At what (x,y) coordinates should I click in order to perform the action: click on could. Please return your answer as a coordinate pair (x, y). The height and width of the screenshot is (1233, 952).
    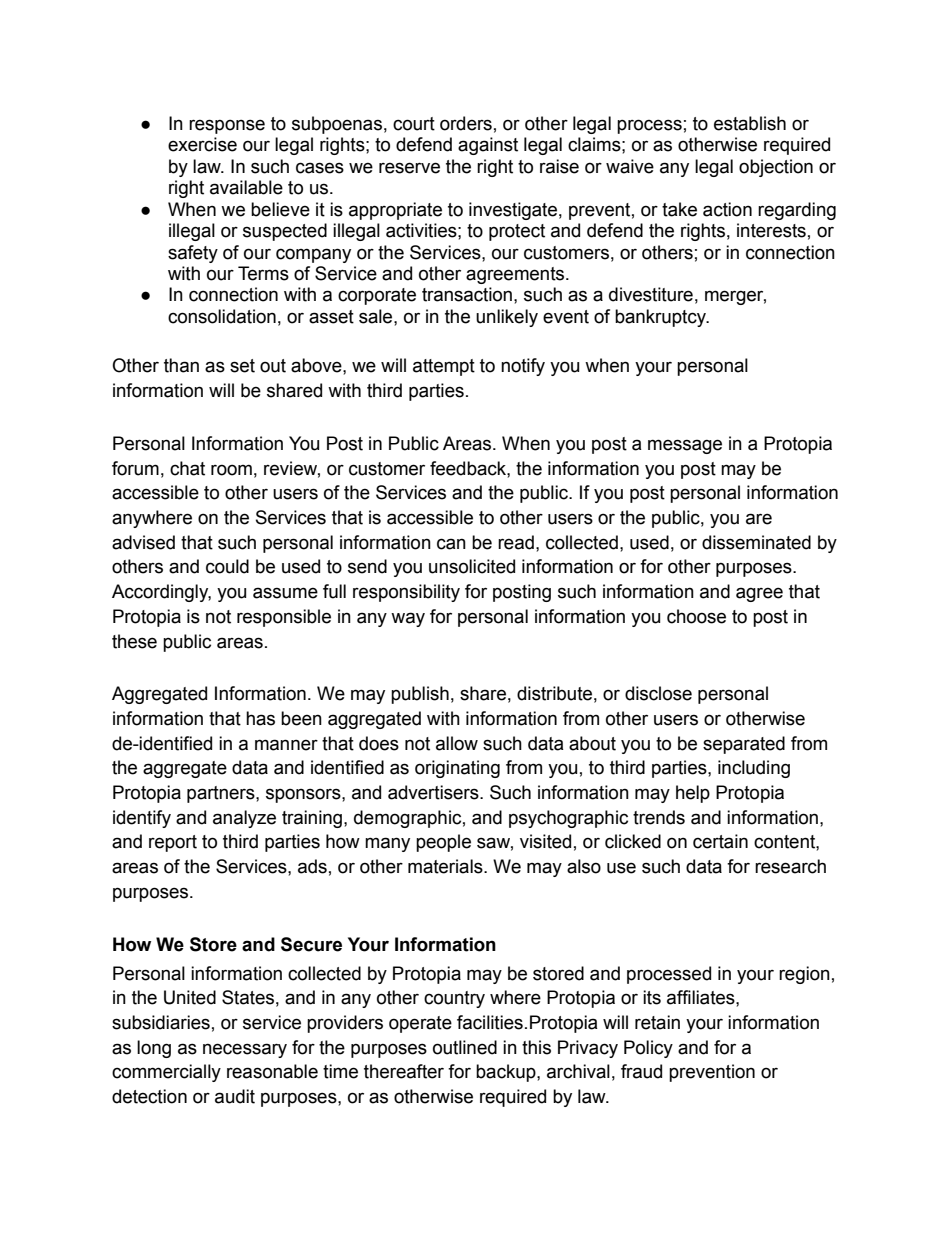
    Looking at the image, I should click on (227, 566).
